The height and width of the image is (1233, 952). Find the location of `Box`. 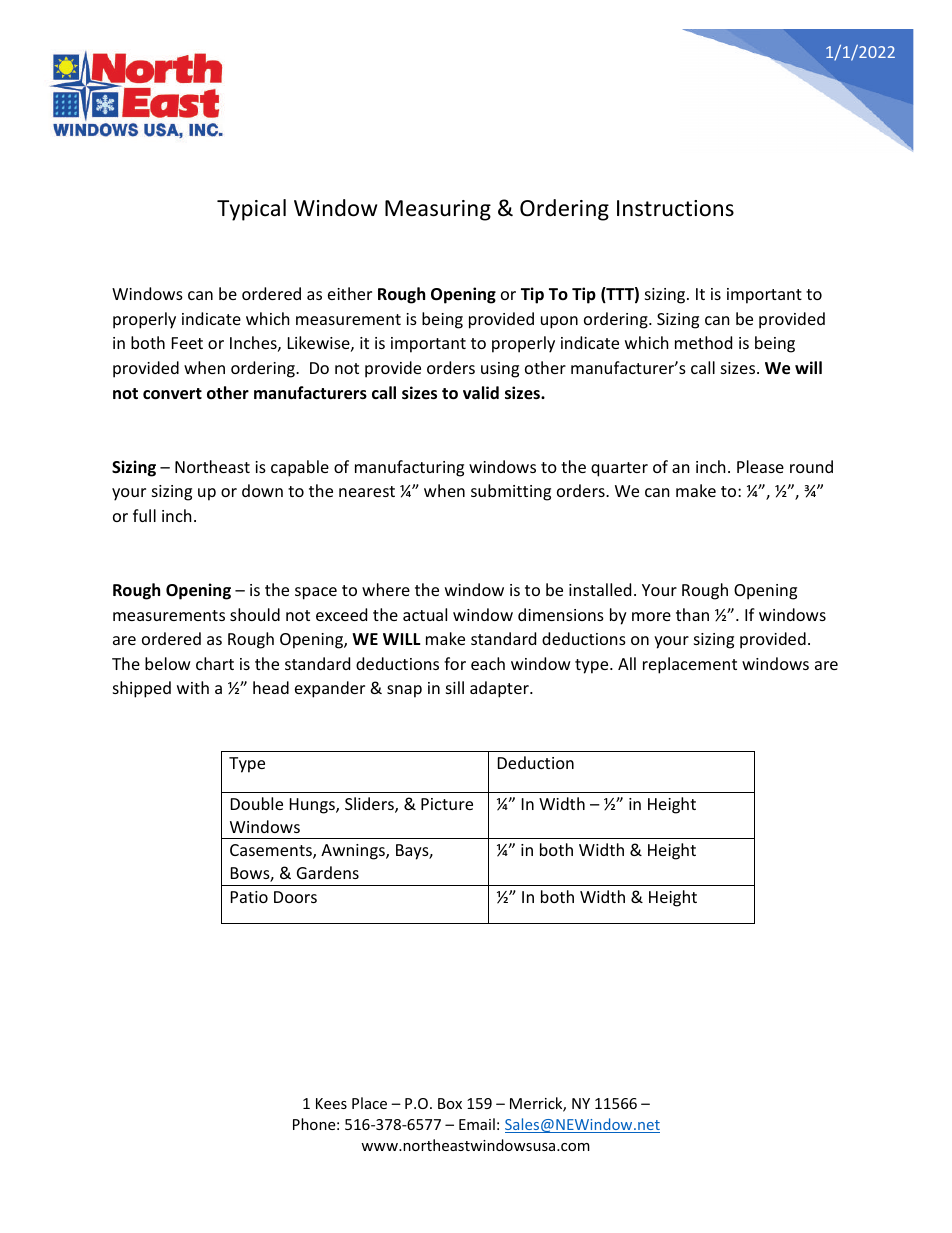

Box is located at coordinates (450, 1103).
